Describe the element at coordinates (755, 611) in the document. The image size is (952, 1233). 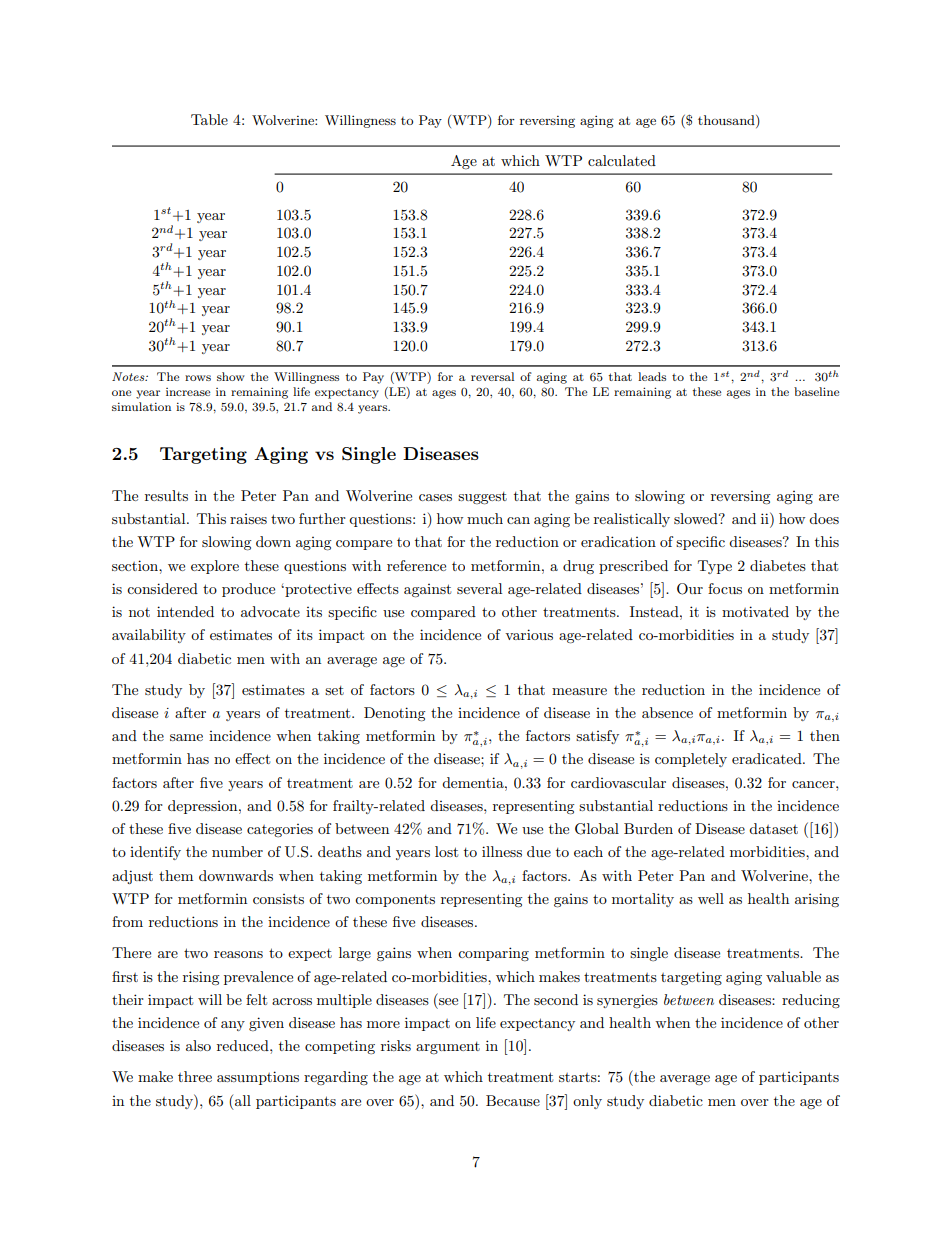
I see `motivated` at that location.
